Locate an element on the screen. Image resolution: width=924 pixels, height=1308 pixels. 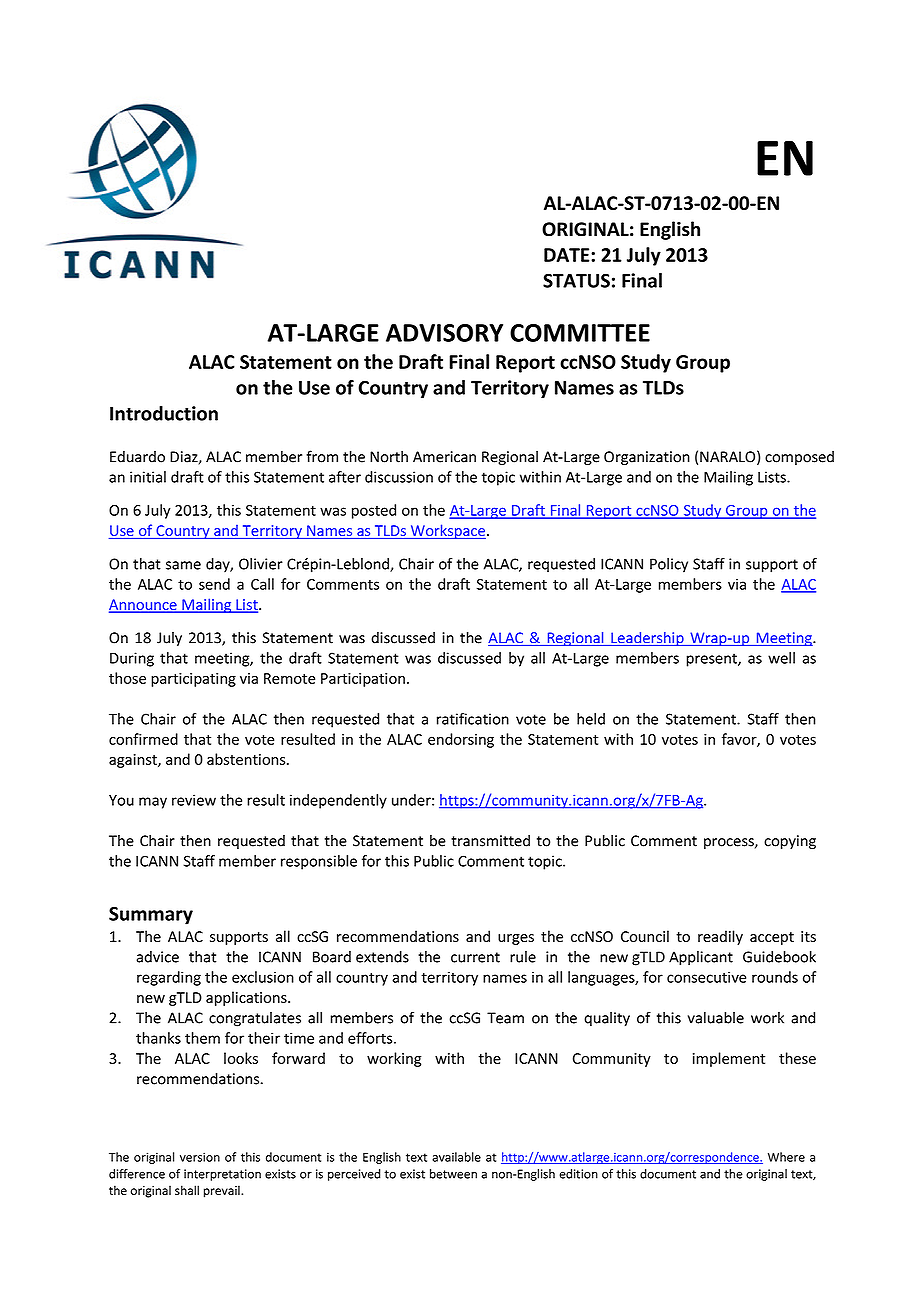
present is located at coordinates (712, 660).
